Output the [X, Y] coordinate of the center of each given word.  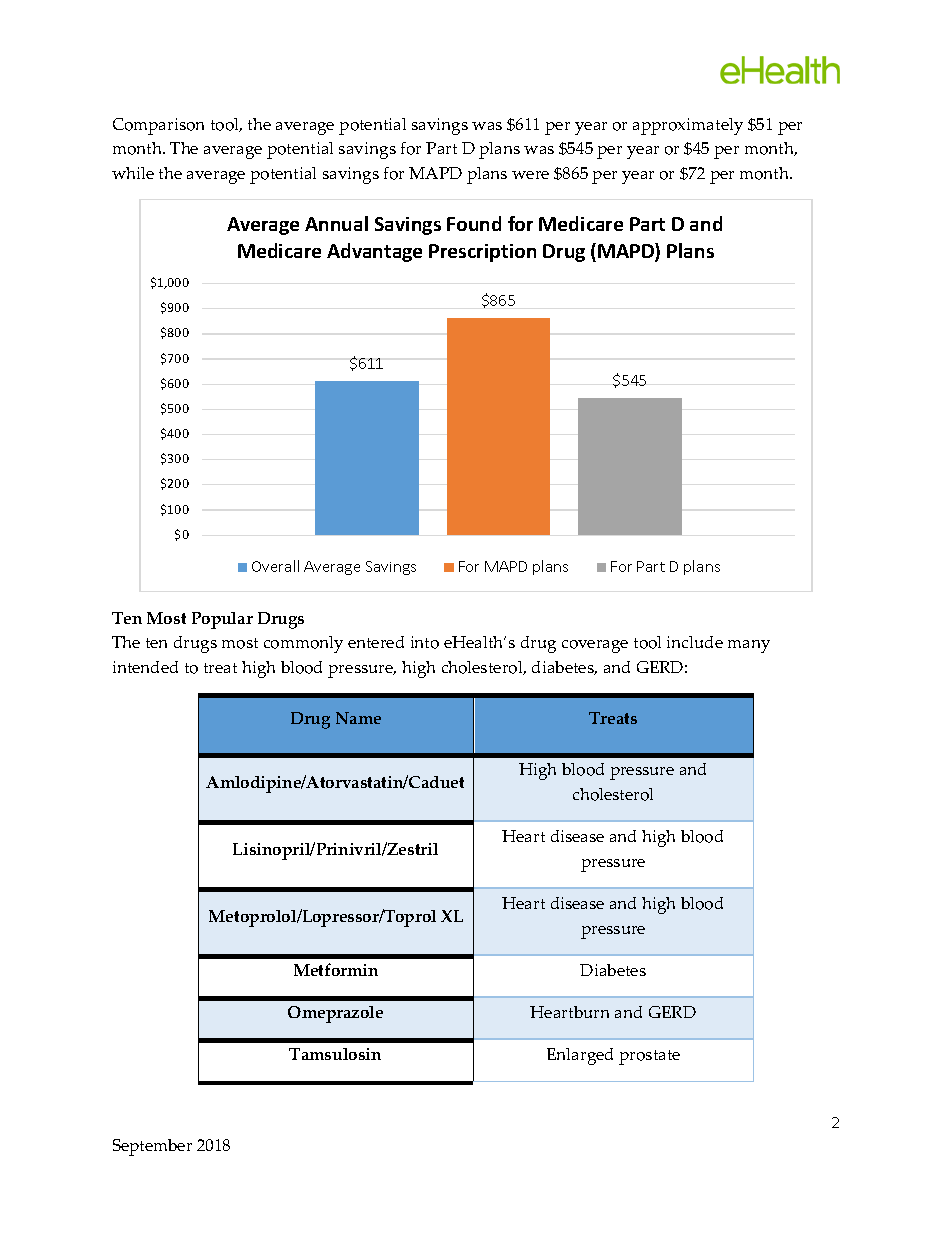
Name [358, 718]
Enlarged [580, 1056]
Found [474, 223]
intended [145, 667]
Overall [275, 566]
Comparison [158, 126]
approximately [688, 126]
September [152, 1147]
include [695, 642]
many [749, 646]
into [425, 642]
